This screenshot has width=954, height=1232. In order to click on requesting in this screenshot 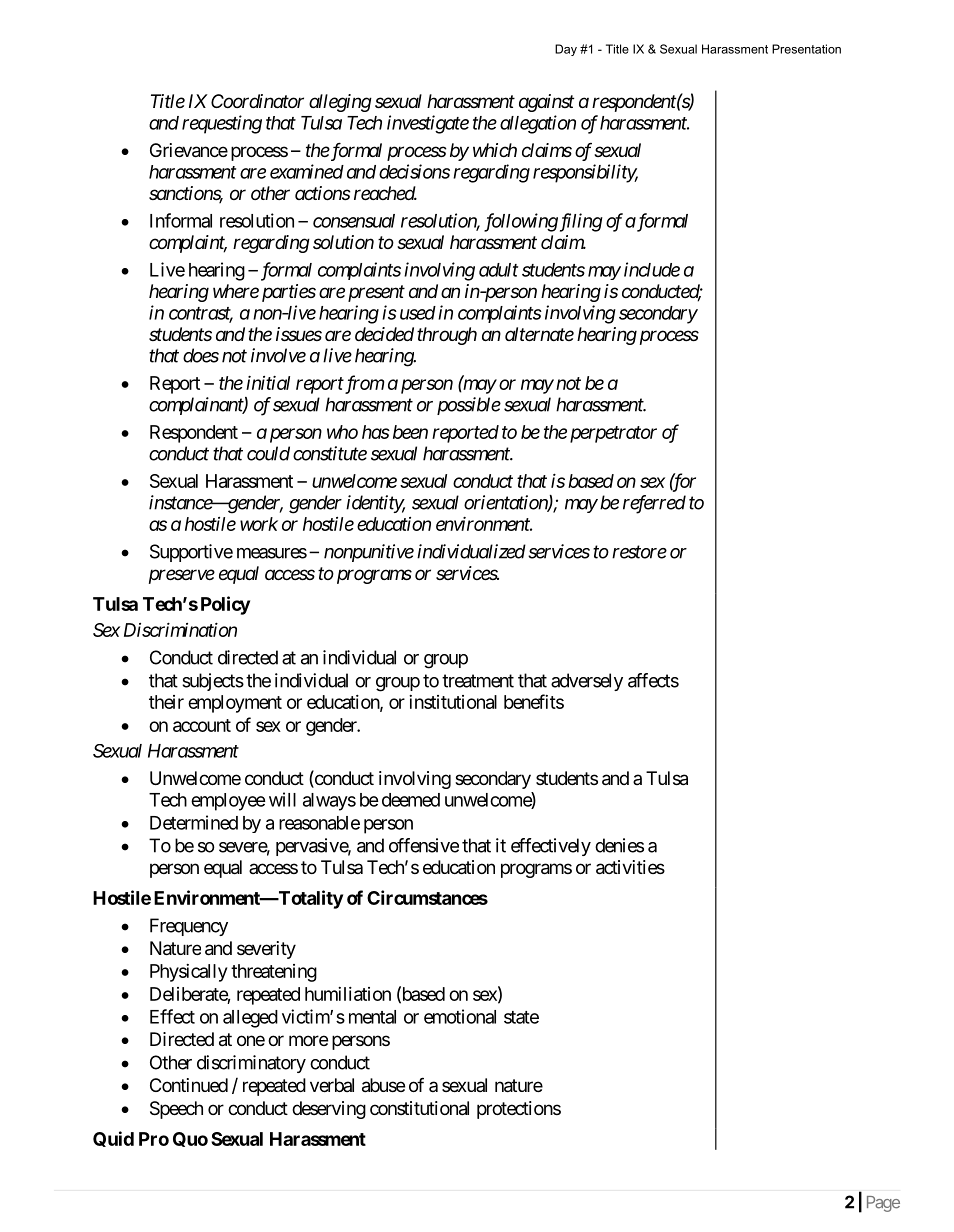, I will do `click(222, 124)`.
